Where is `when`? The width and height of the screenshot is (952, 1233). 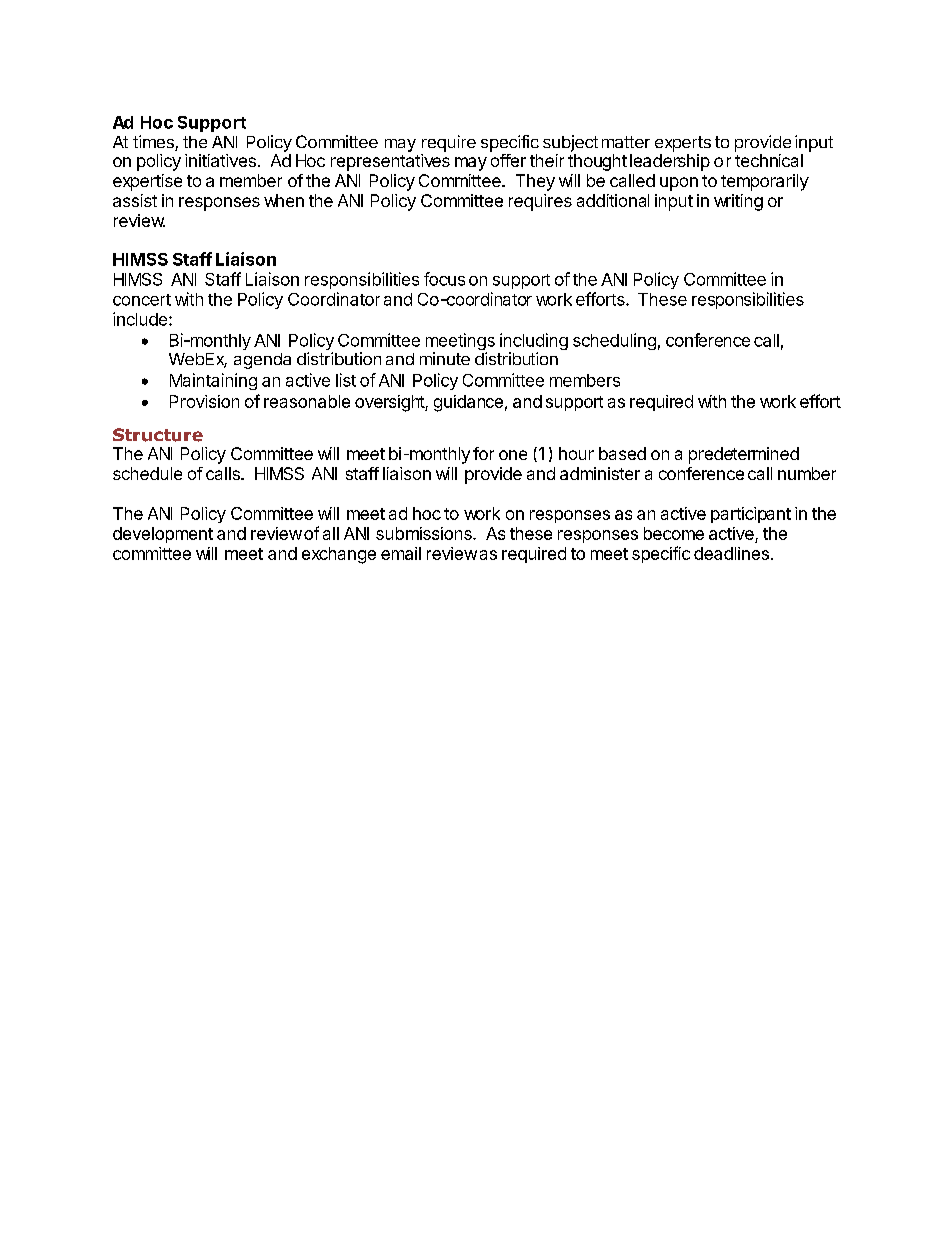 when is located at coordinates (284, 200).
